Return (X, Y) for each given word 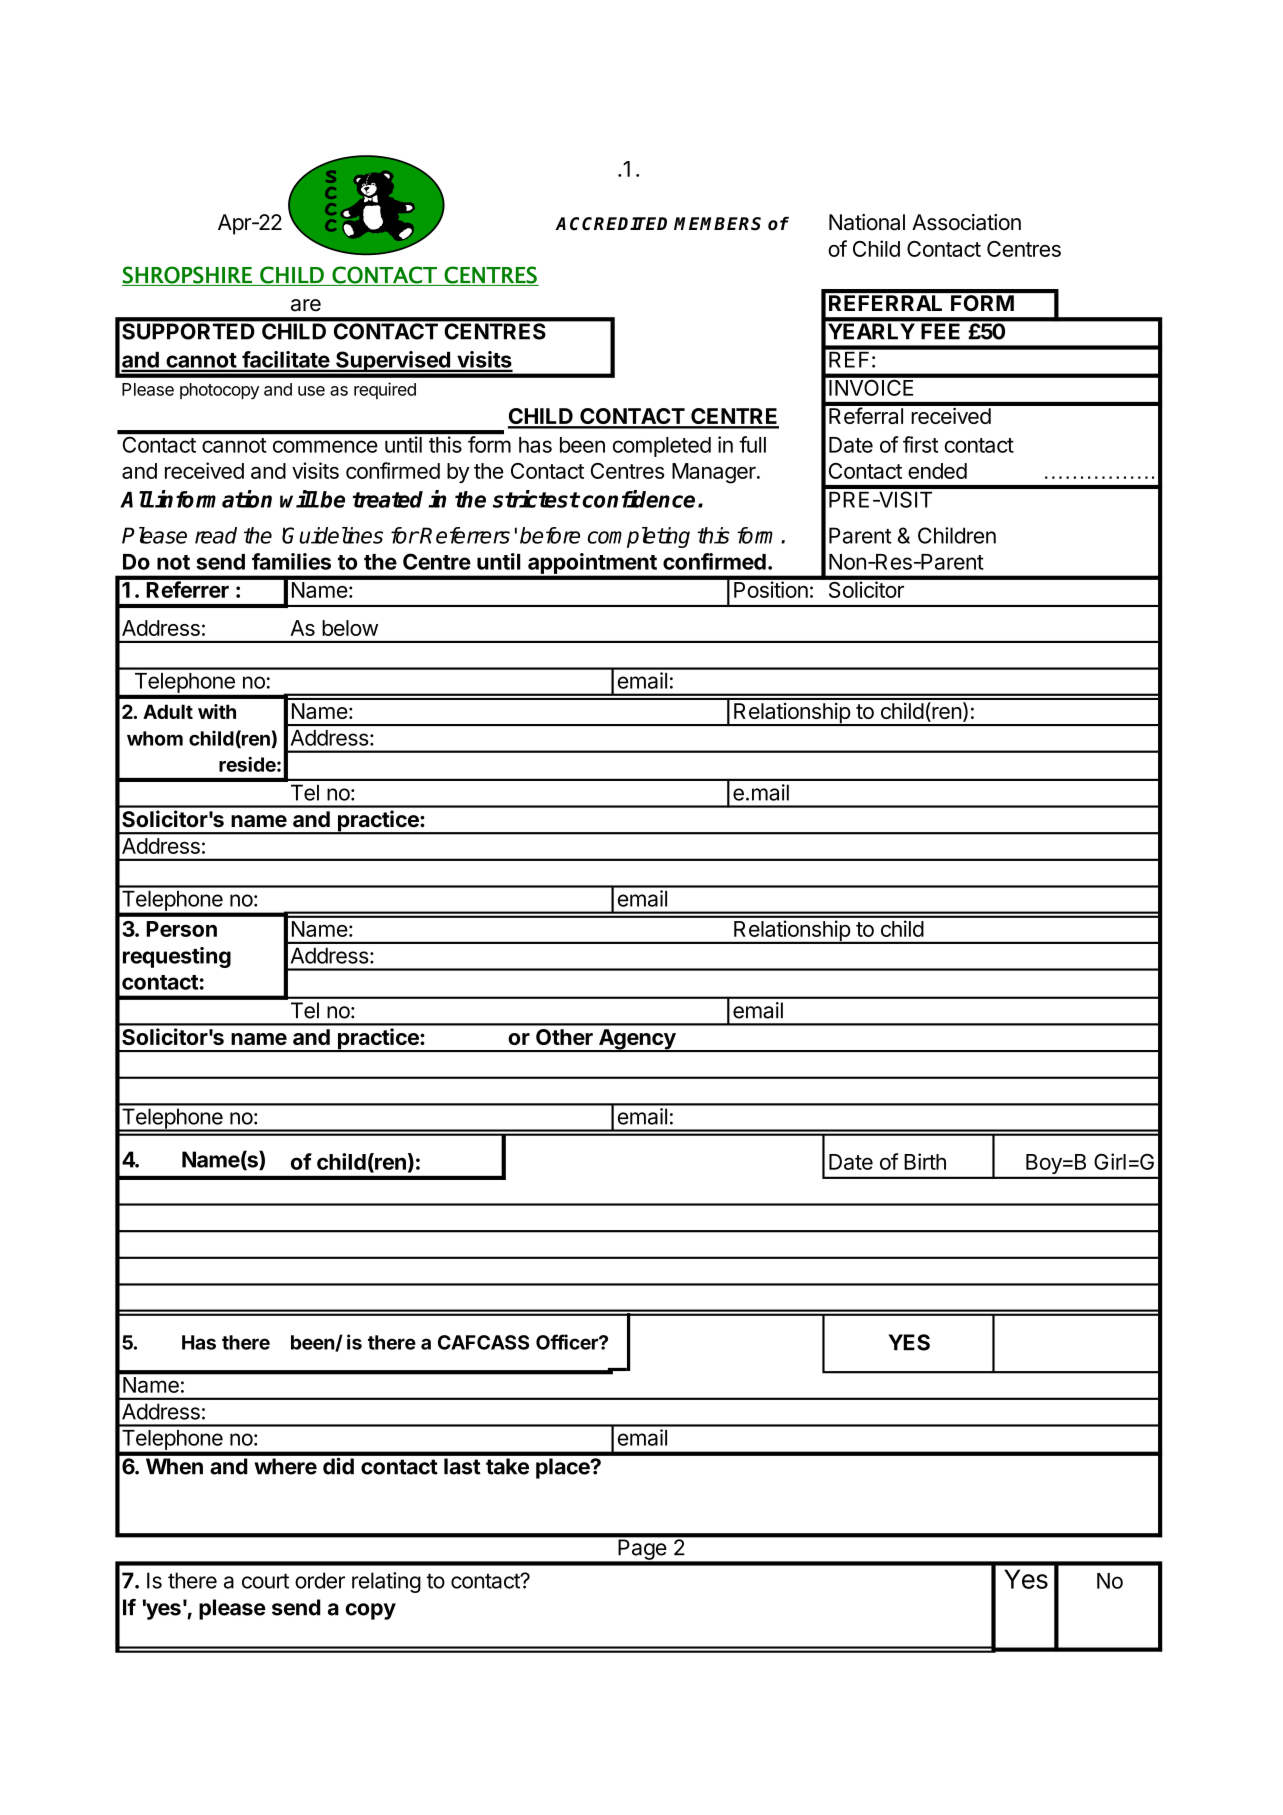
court (265, 1581)
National (867, 222)
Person (181, 929)
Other (564, 1037)
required (385, 390)
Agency (637, 1040)
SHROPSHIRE (188, 276)
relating (386, 1582)
